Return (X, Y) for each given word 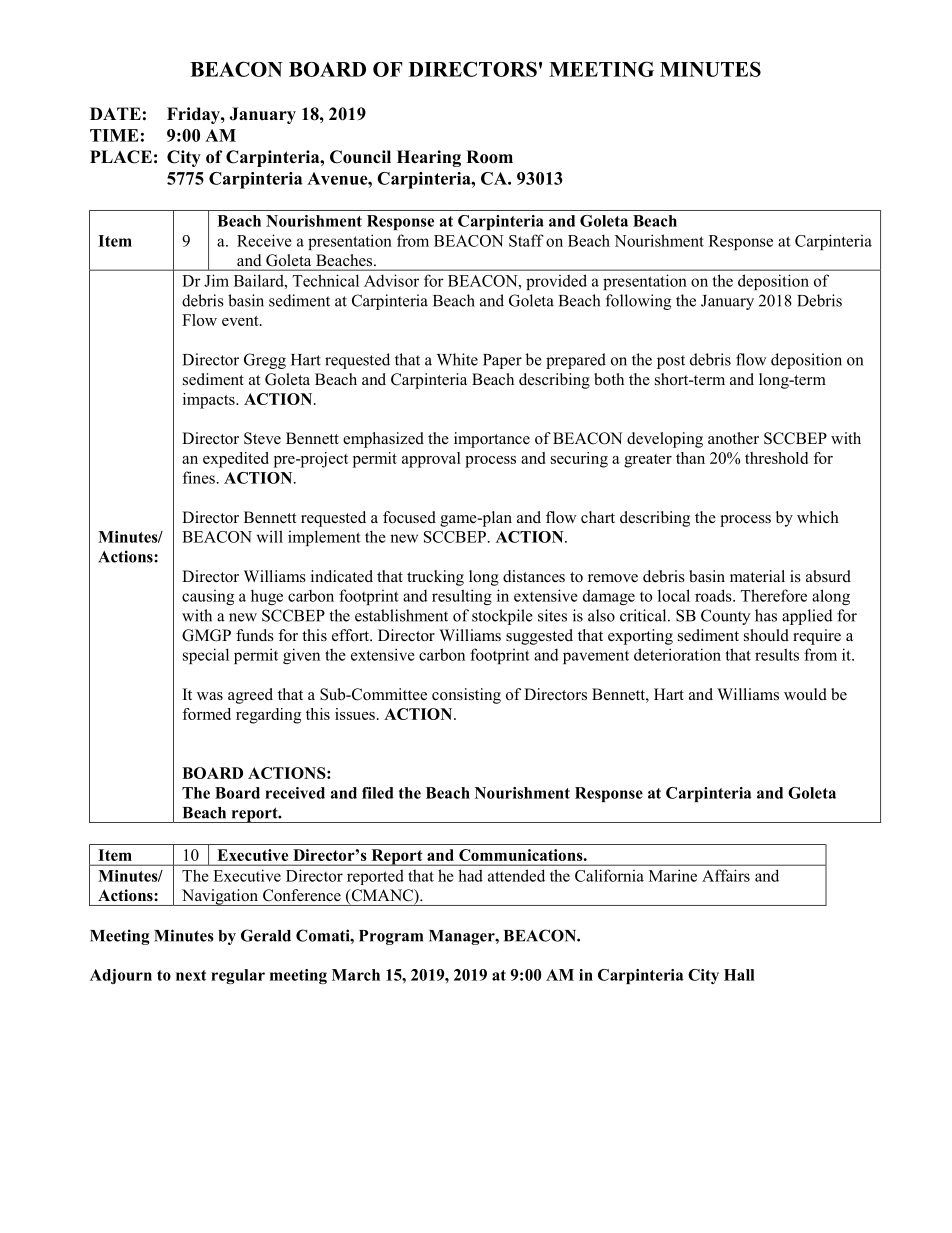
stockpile (502, 617)
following (638, 302)
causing (208, 597)
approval (431, 460)
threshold (776, 458)
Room (489, 157)
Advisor (391, 280)
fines (199, 477)
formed (206, 714)
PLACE (121, 157)
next (191, 975)
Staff (526, 240)
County (725, 617)
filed (377, 793)
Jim (216, 280)
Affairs (726, 875)
